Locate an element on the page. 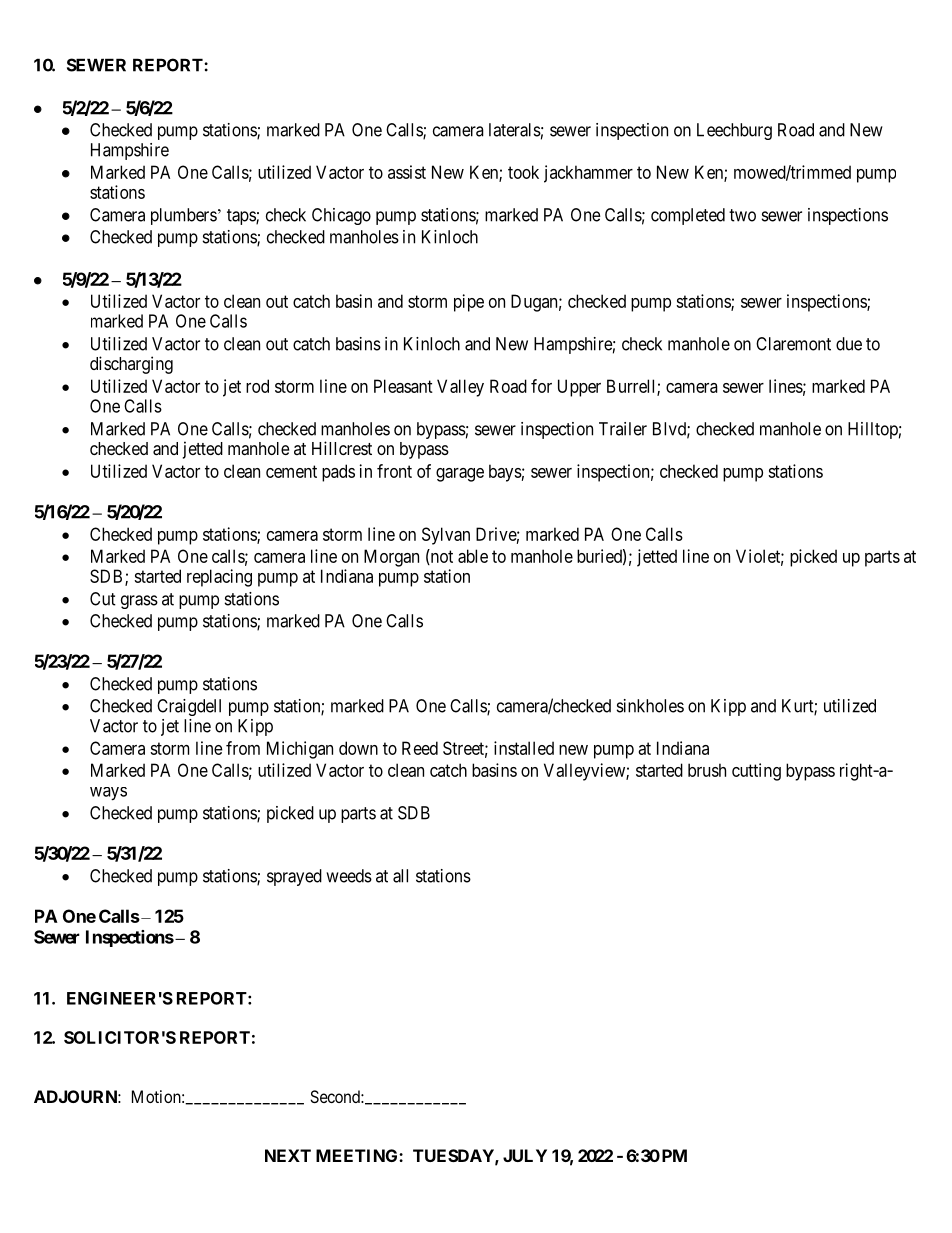 The height and width of the page is (1233, 952). two is located at coordinates (742, 215).
